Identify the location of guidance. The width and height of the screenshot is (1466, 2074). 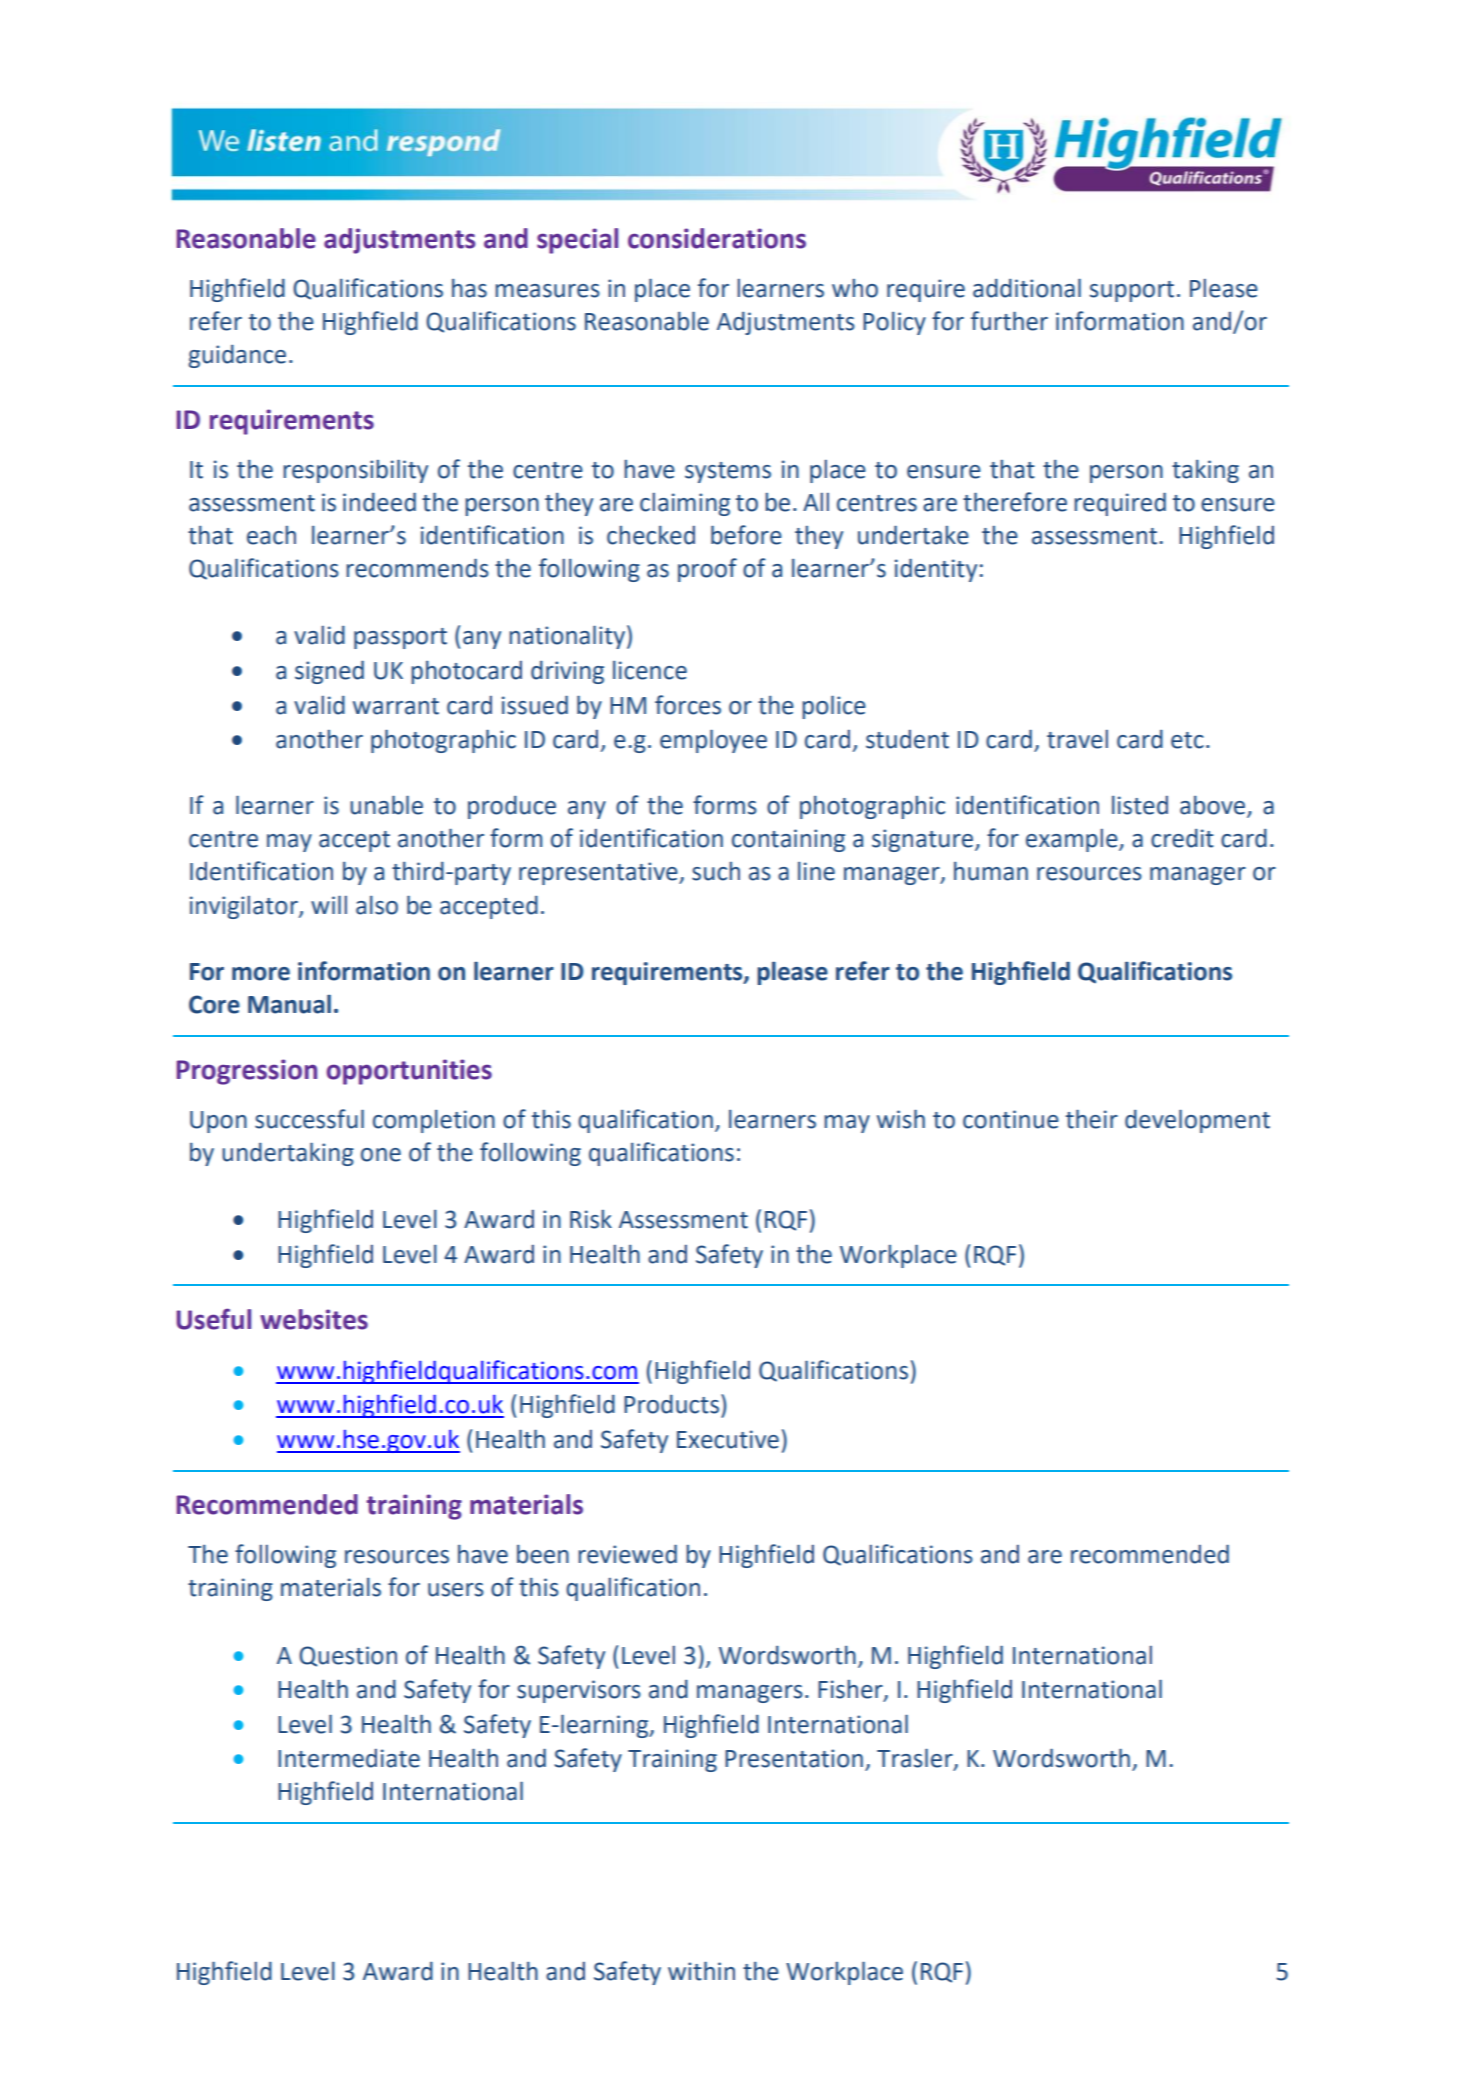
(237, 356).
